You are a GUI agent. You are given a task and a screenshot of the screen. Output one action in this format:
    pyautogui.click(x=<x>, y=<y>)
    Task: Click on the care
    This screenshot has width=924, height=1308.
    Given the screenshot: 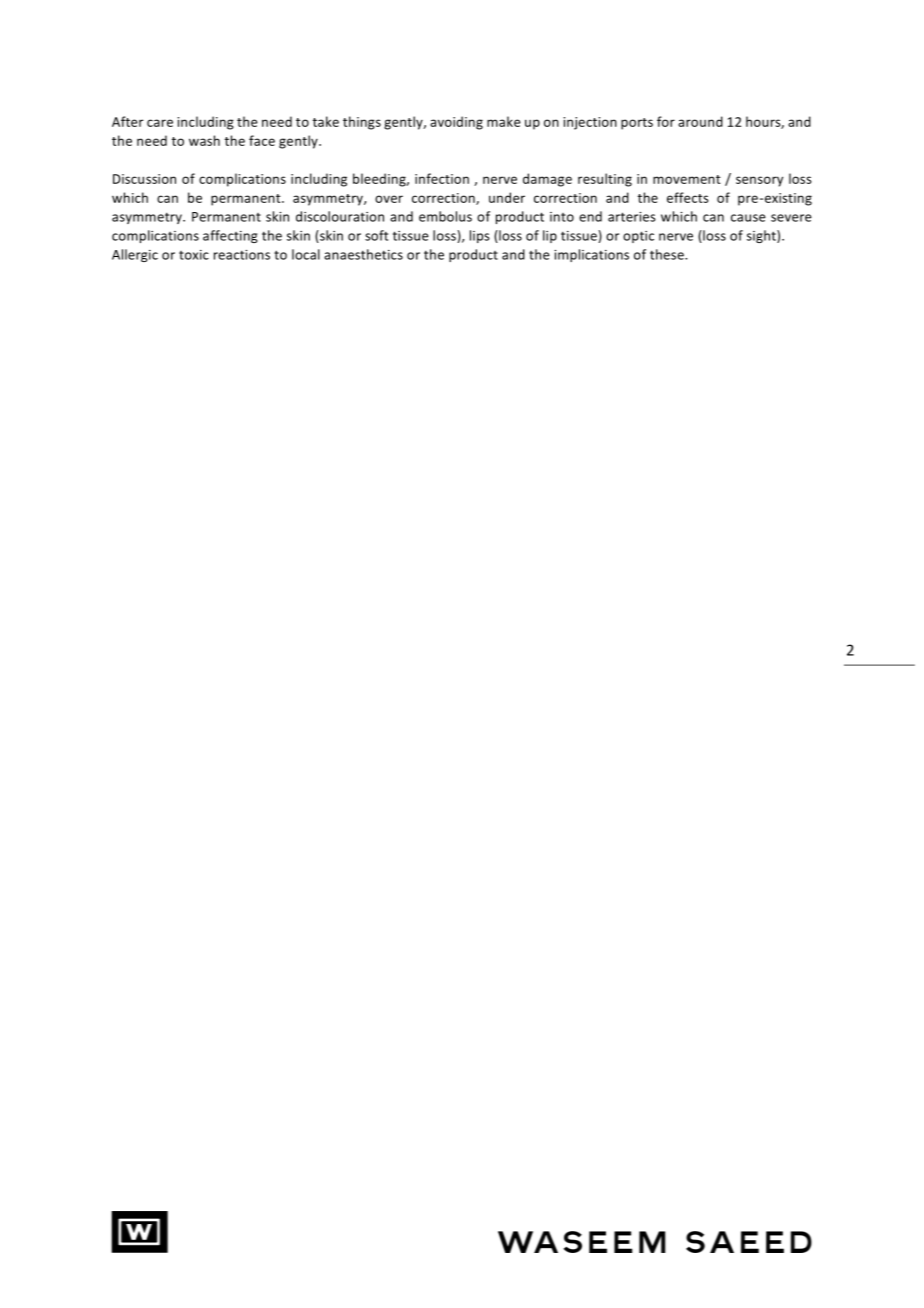 What is the action you would take?
    pyautogui.click(x=160, y=123)
